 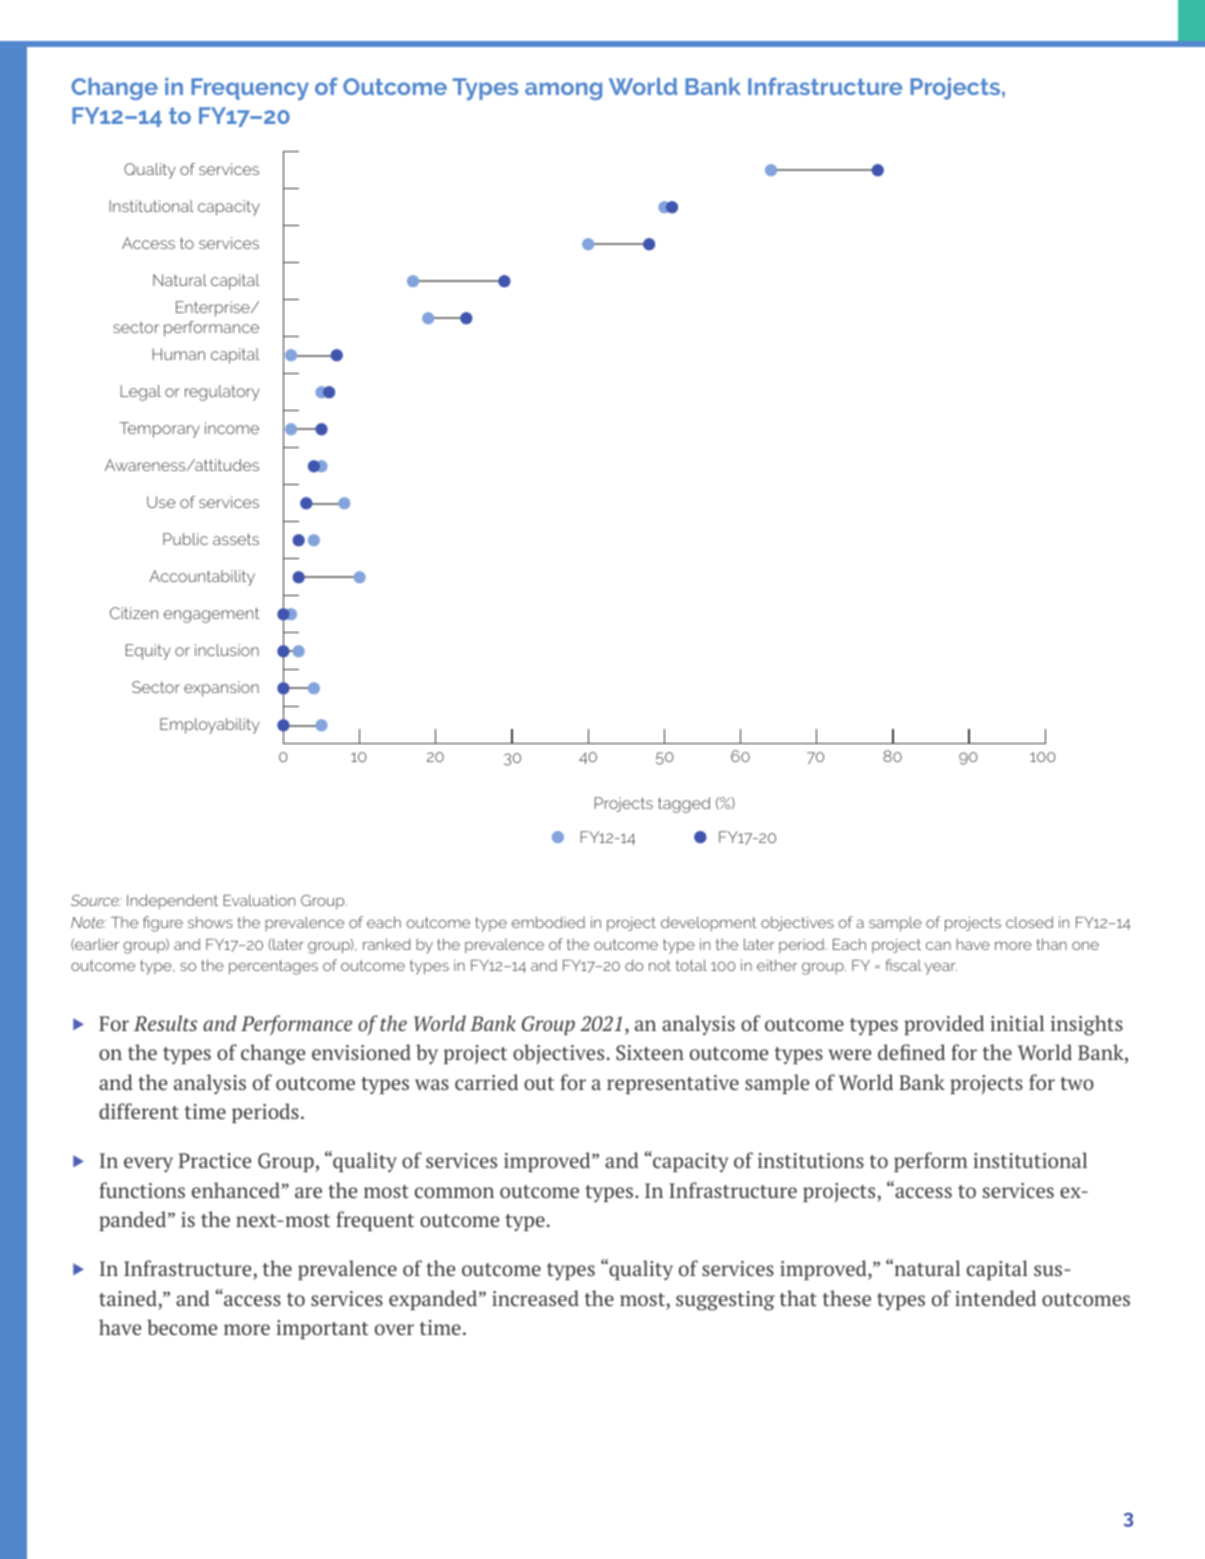 I want to click on become, so click(x=182, y=1327).
